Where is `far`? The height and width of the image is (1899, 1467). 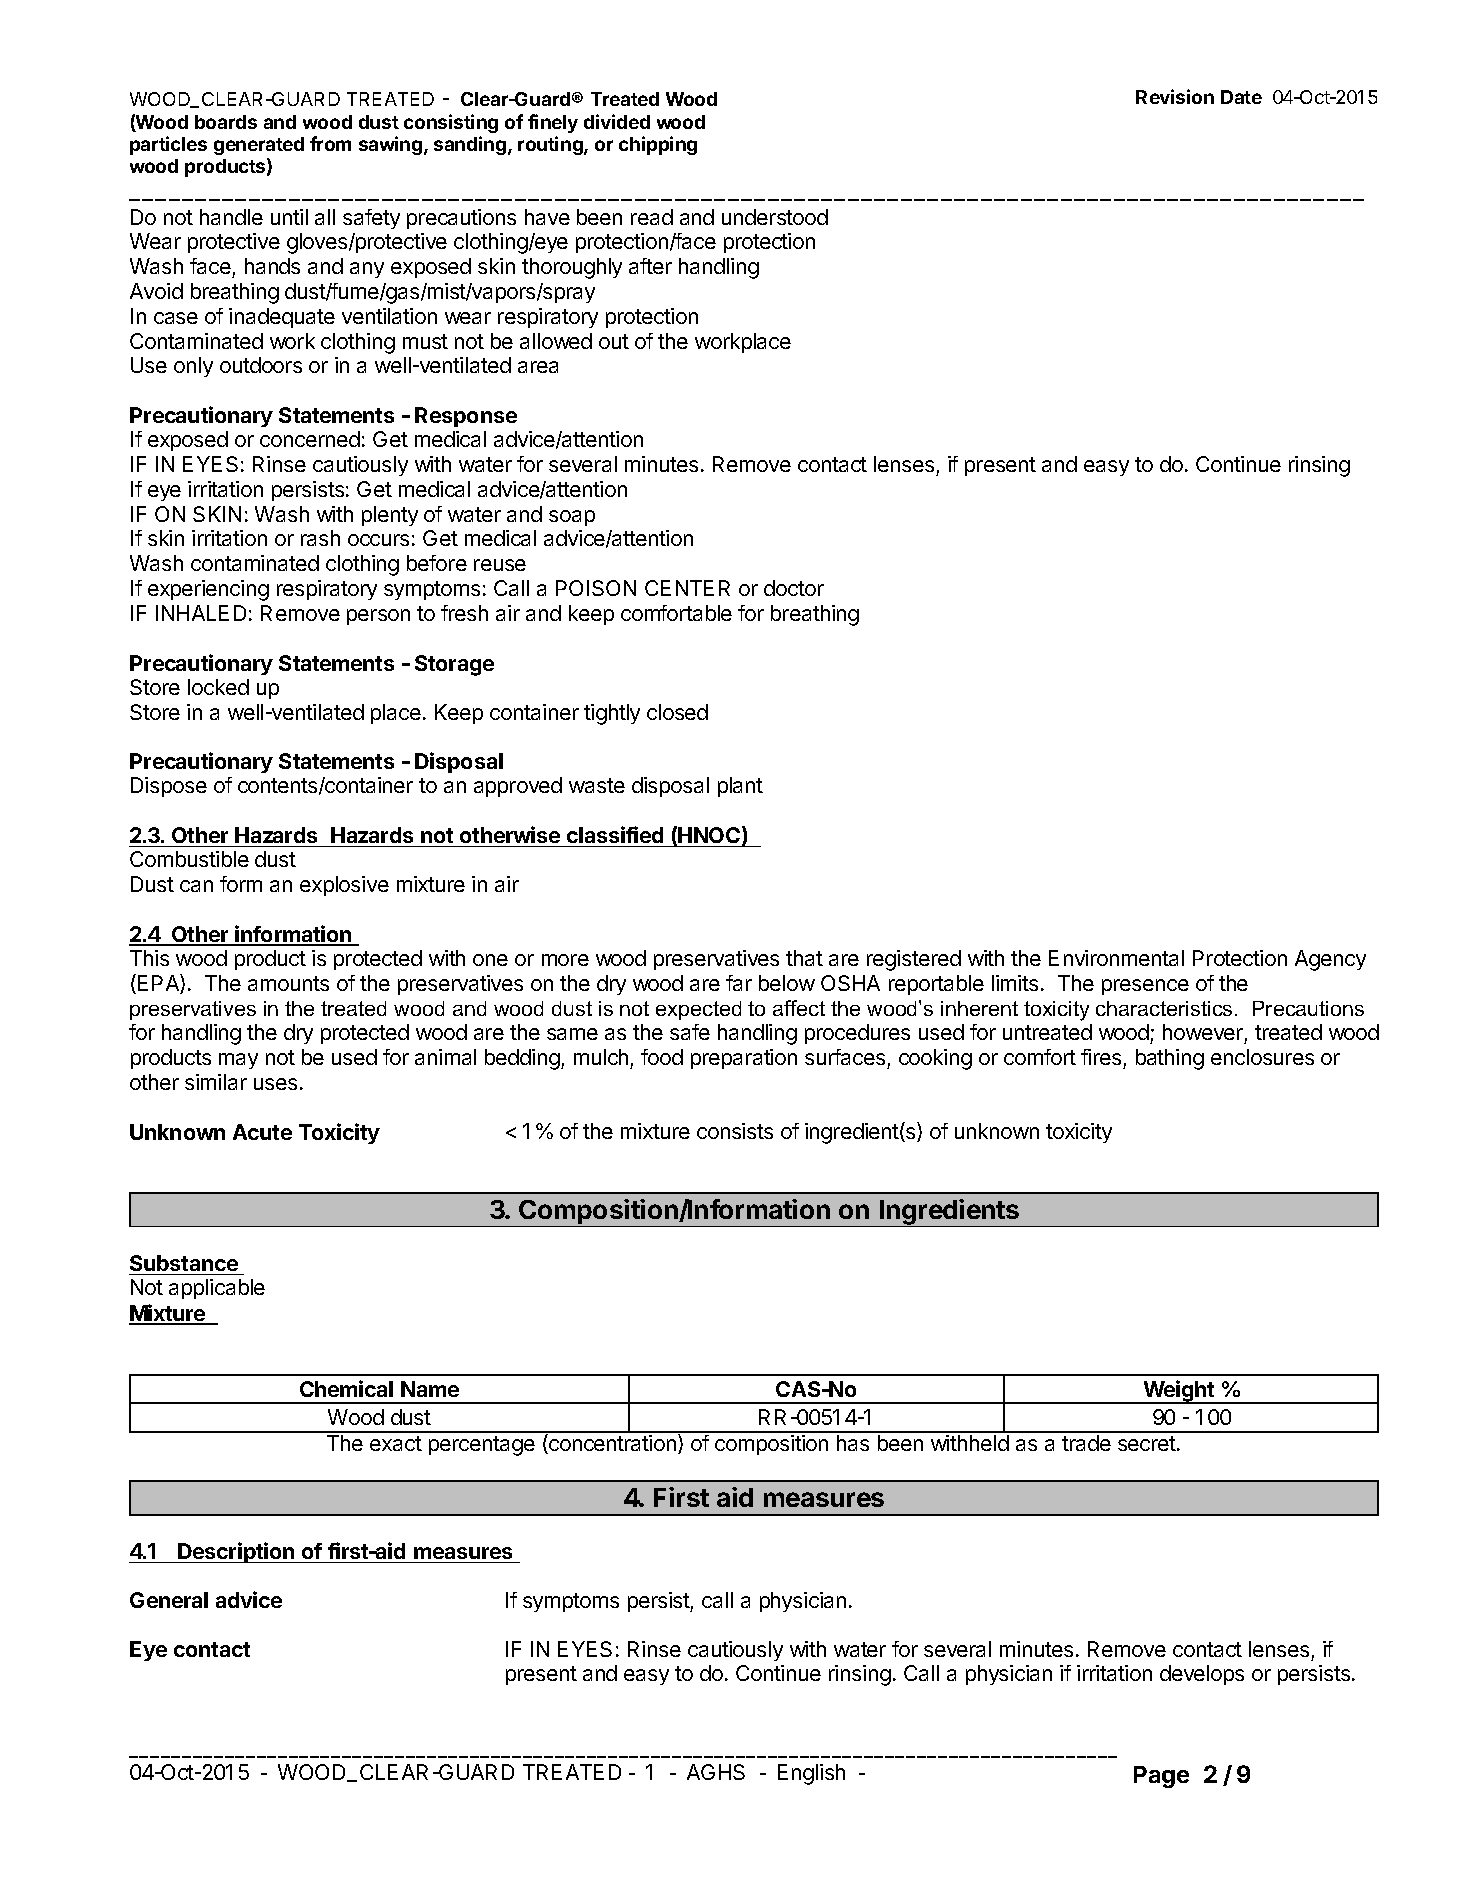 far is located at coordinates (739, 983).
